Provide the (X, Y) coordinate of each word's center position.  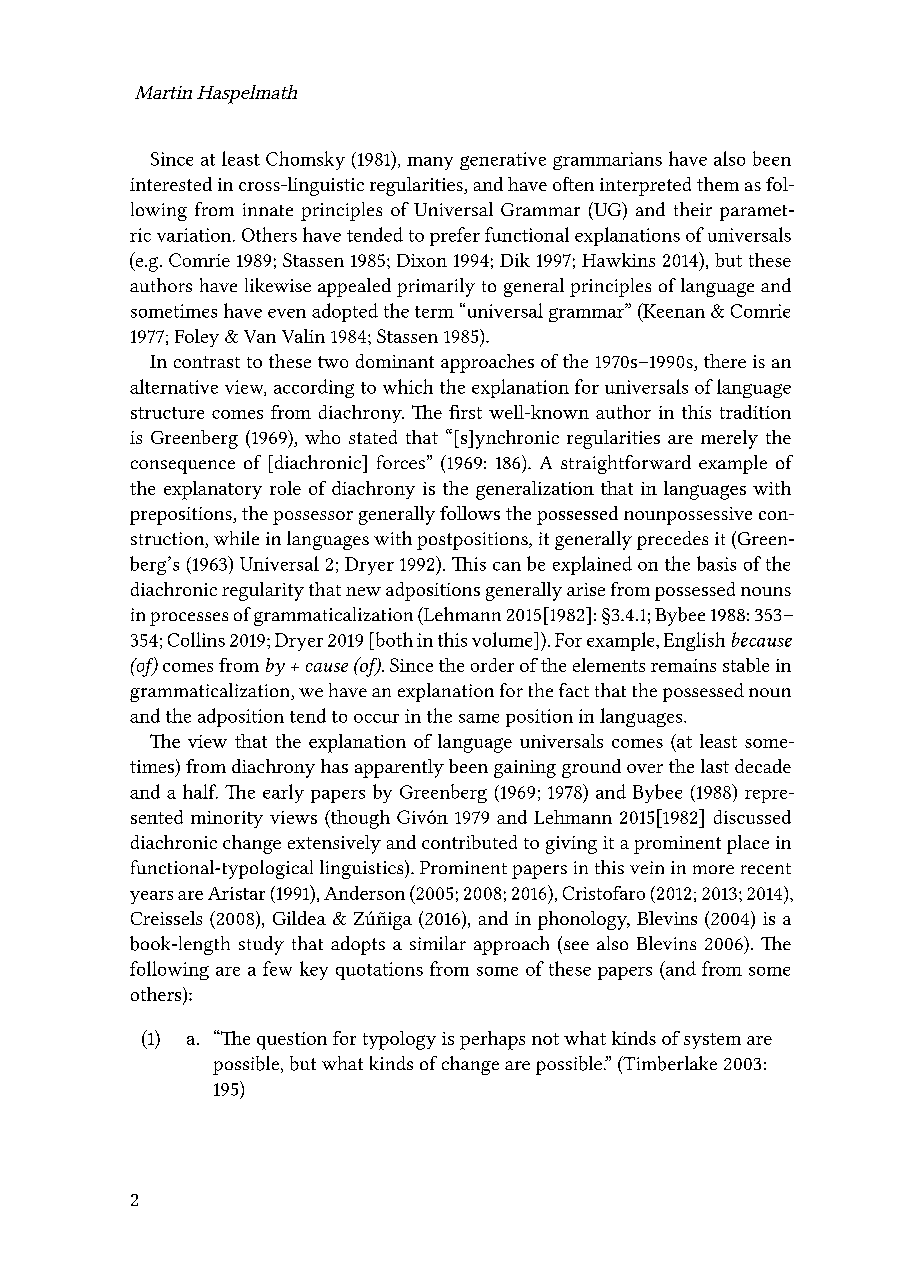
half (200, 791)
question (292, 1041)
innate (268, 209)
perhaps (492, 1040)
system (712, 1041)
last (715, 766)
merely (729, 439)
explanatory (213, 490)
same (479, 718)
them (718, 184)
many (430, 163)
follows (470, 513)
